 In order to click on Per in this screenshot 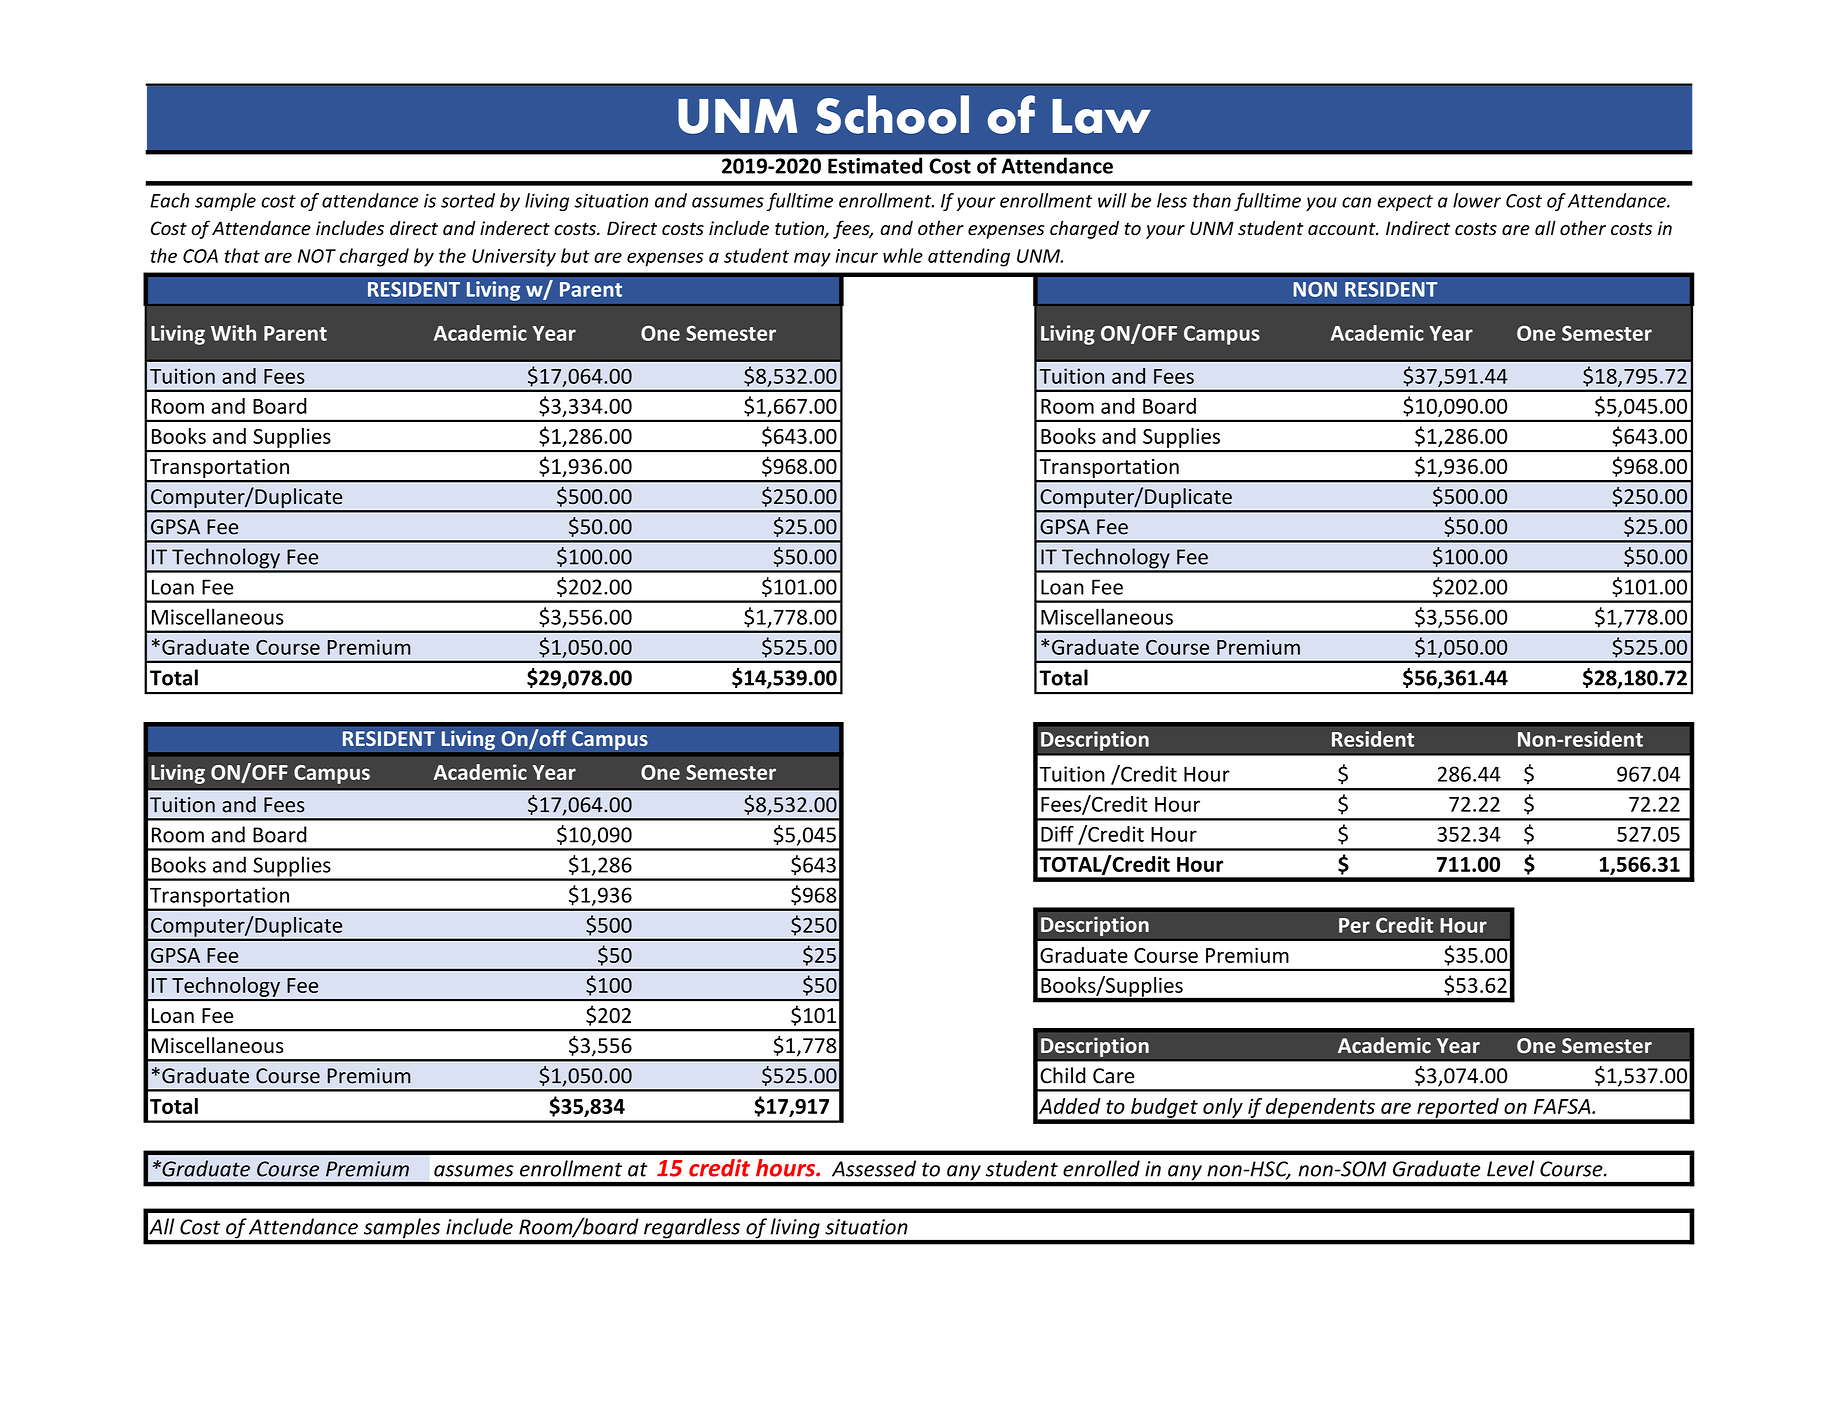, I will do `click(1354, 925)`.
